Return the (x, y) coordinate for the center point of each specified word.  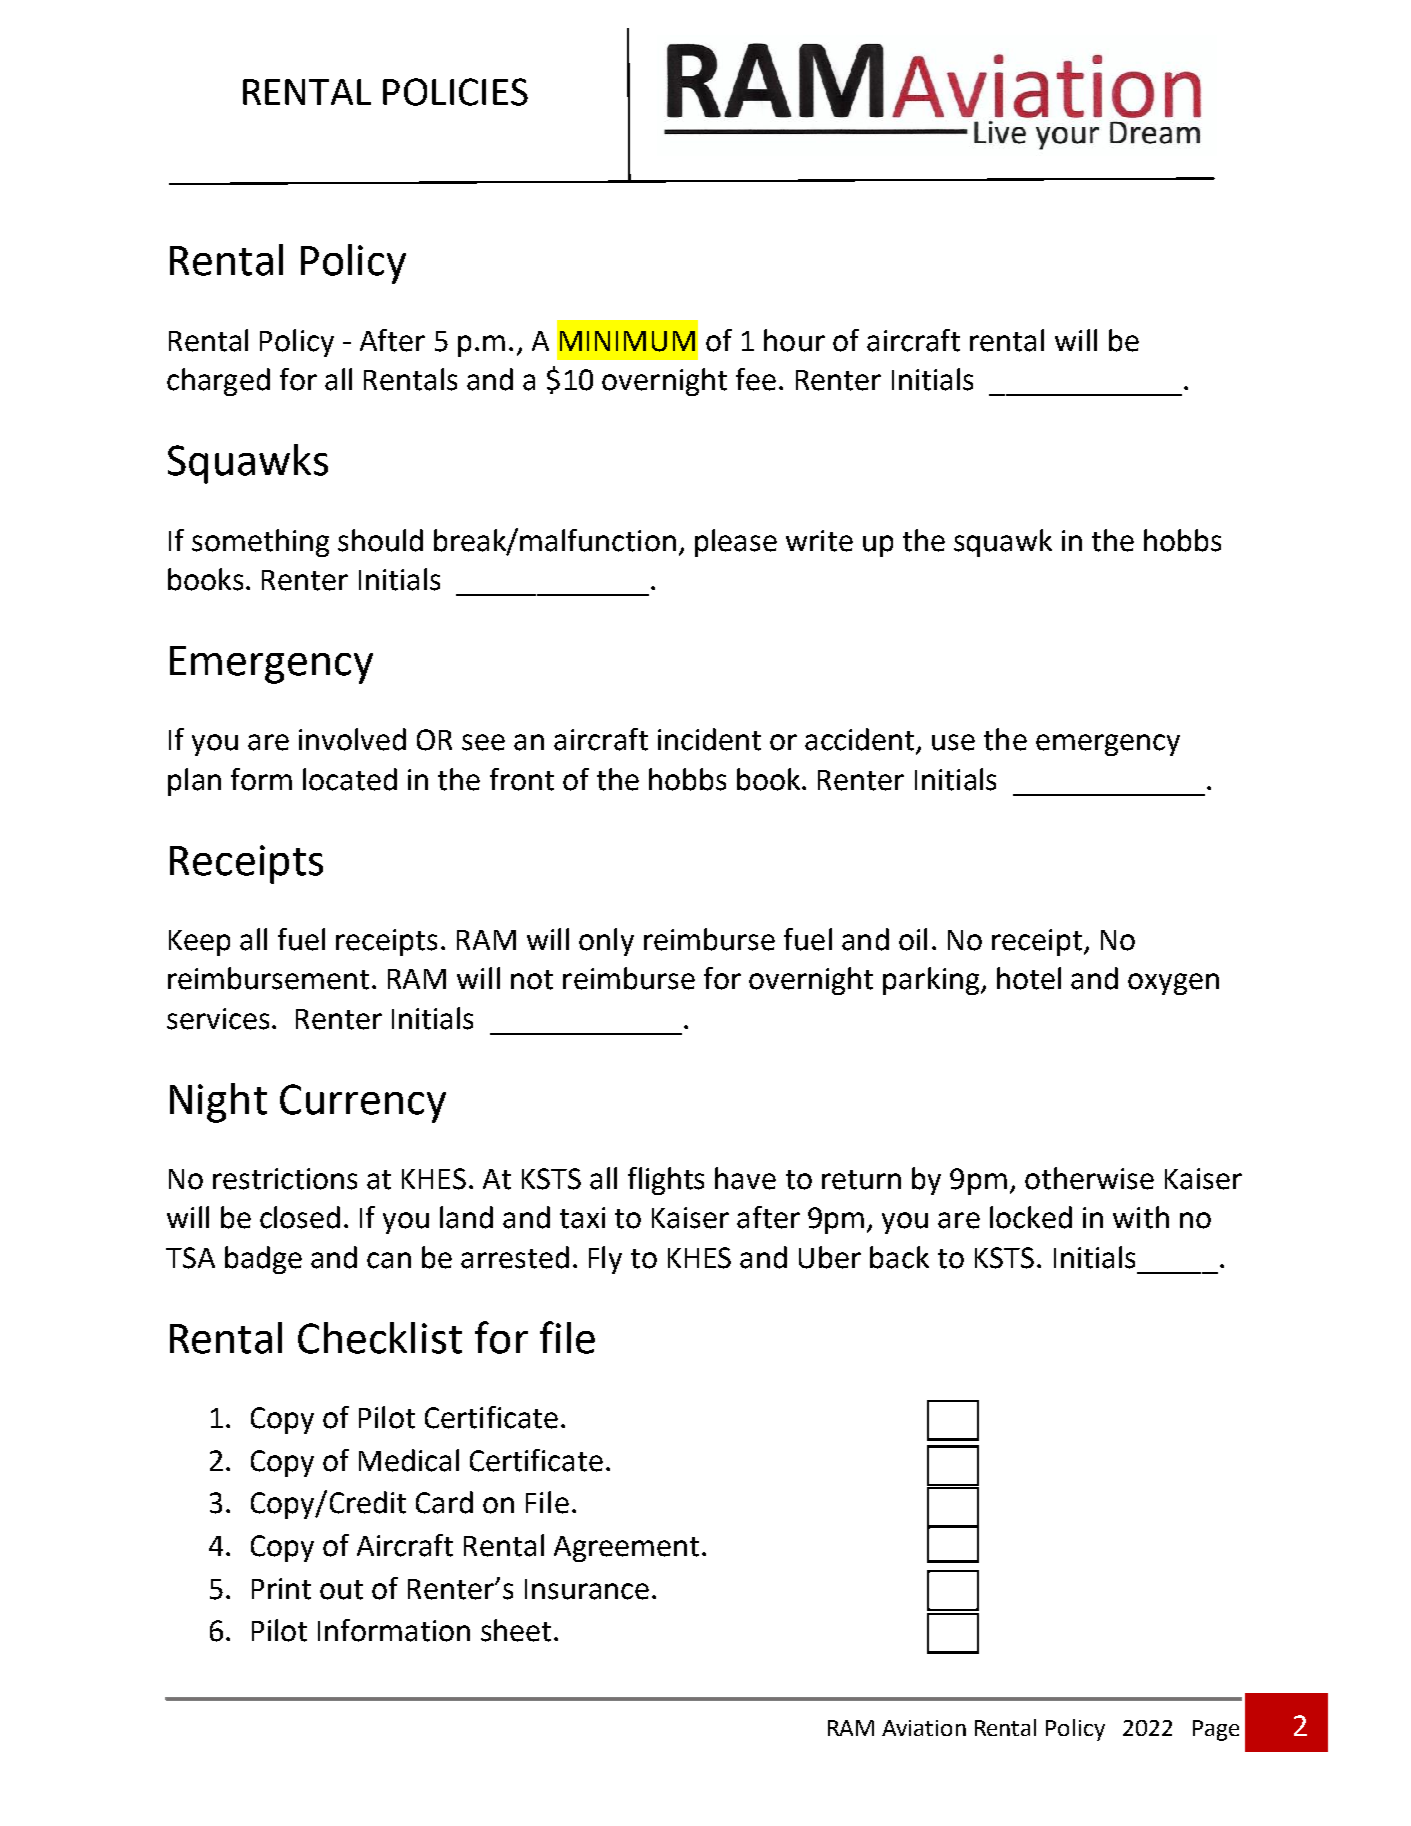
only (606, 942)
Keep (199, 943)
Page (1216, 1730)
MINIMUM (627, 341)
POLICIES (455, 92)
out (341, 1590)
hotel (1029, 978)
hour (794, 340)
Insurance (587, 1589)
